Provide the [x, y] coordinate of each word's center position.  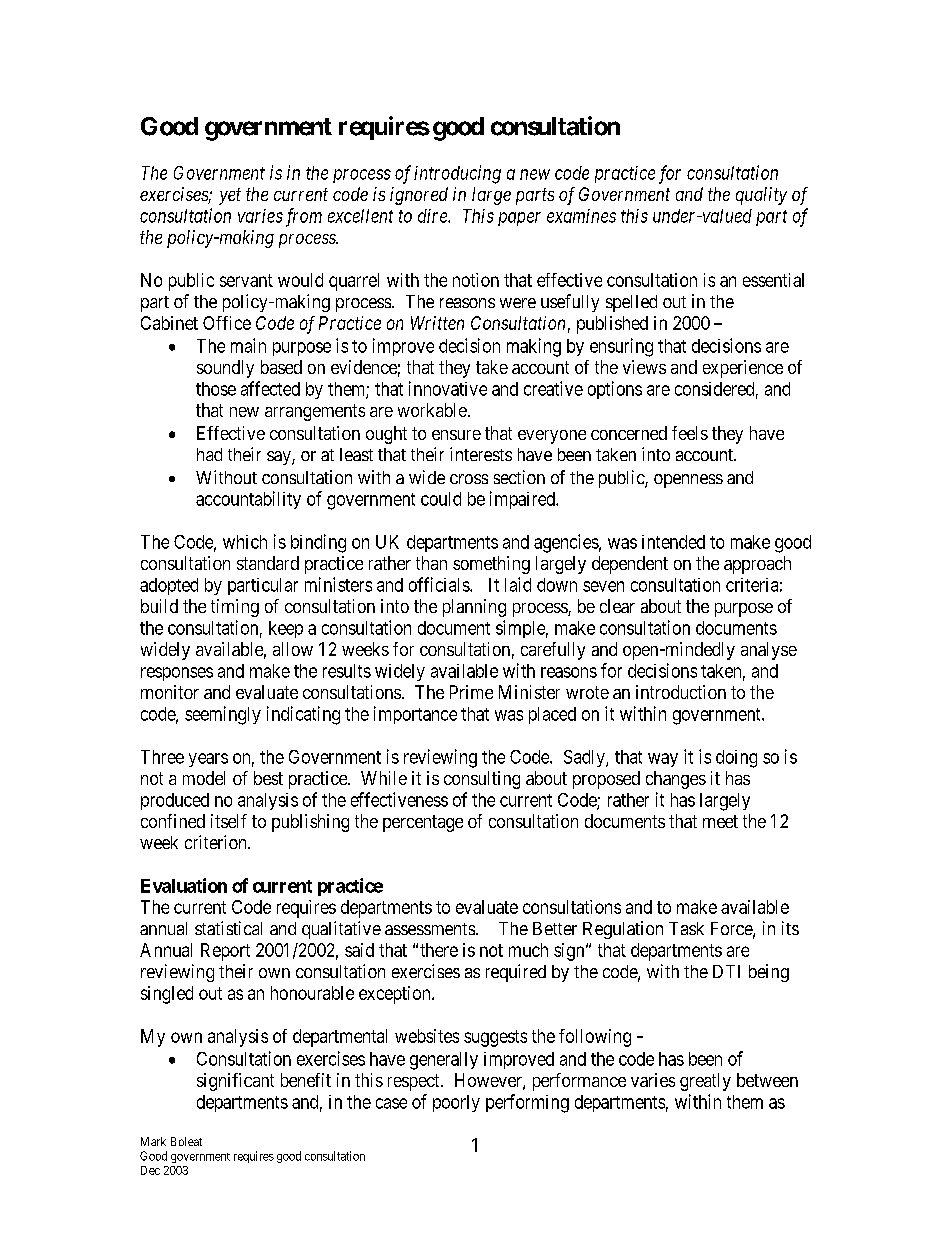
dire [433, 216]
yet [230, 196]
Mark [153, 1141]
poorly [456, 1103]
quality [761, 196]
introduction [681, 692]
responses [177, 674]
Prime [471, 692]
